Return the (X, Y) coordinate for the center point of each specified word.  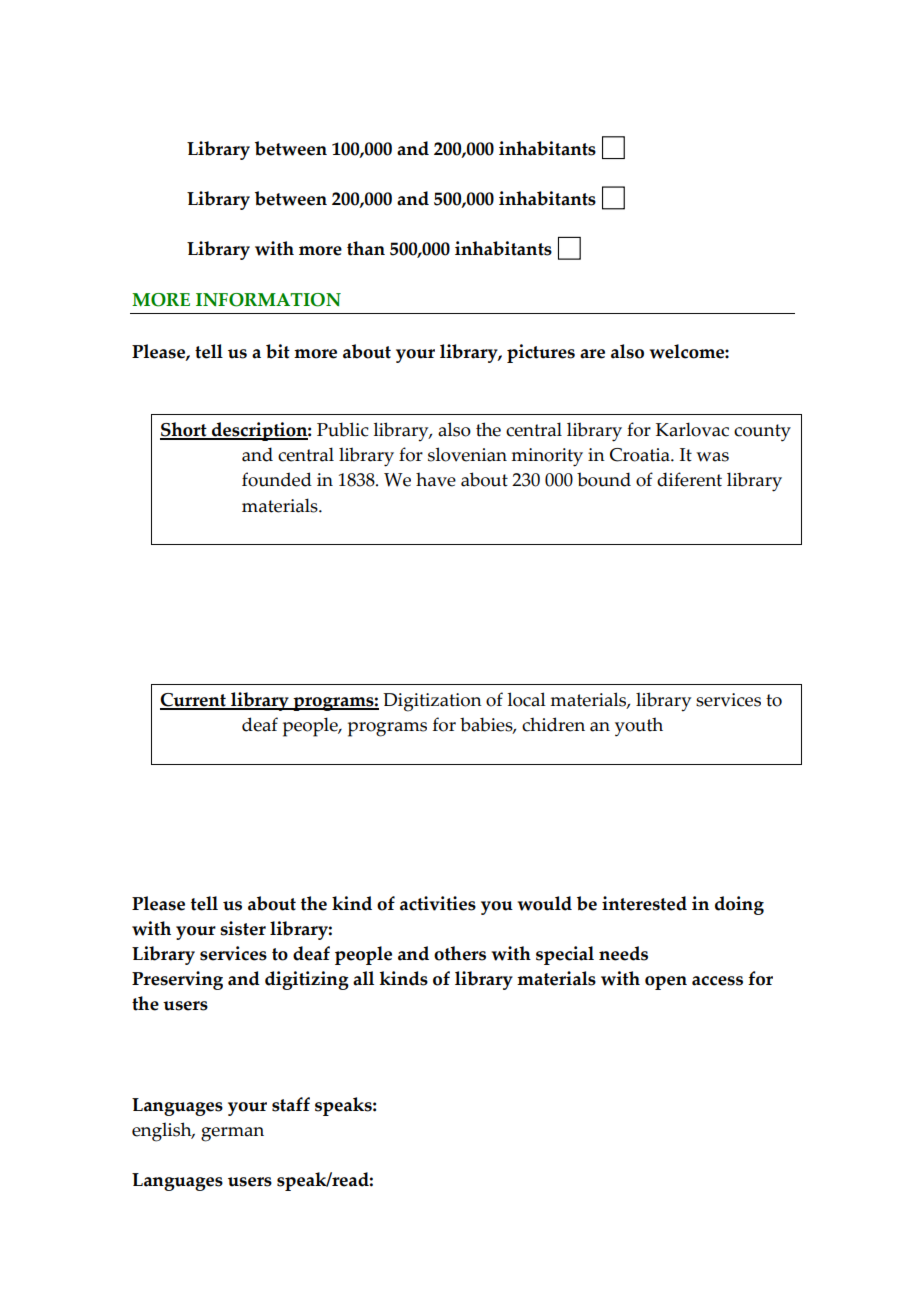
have (436, 479)
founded (277, 479)
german (232, 1134)
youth (639, 727)
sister (243, 928)
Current (194, 701)
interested (644, 903)
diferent (689, 479)
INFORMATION (268, 300)
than (366, 248)
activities (438, 903)
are (592, 354)
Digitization (432, 702)
